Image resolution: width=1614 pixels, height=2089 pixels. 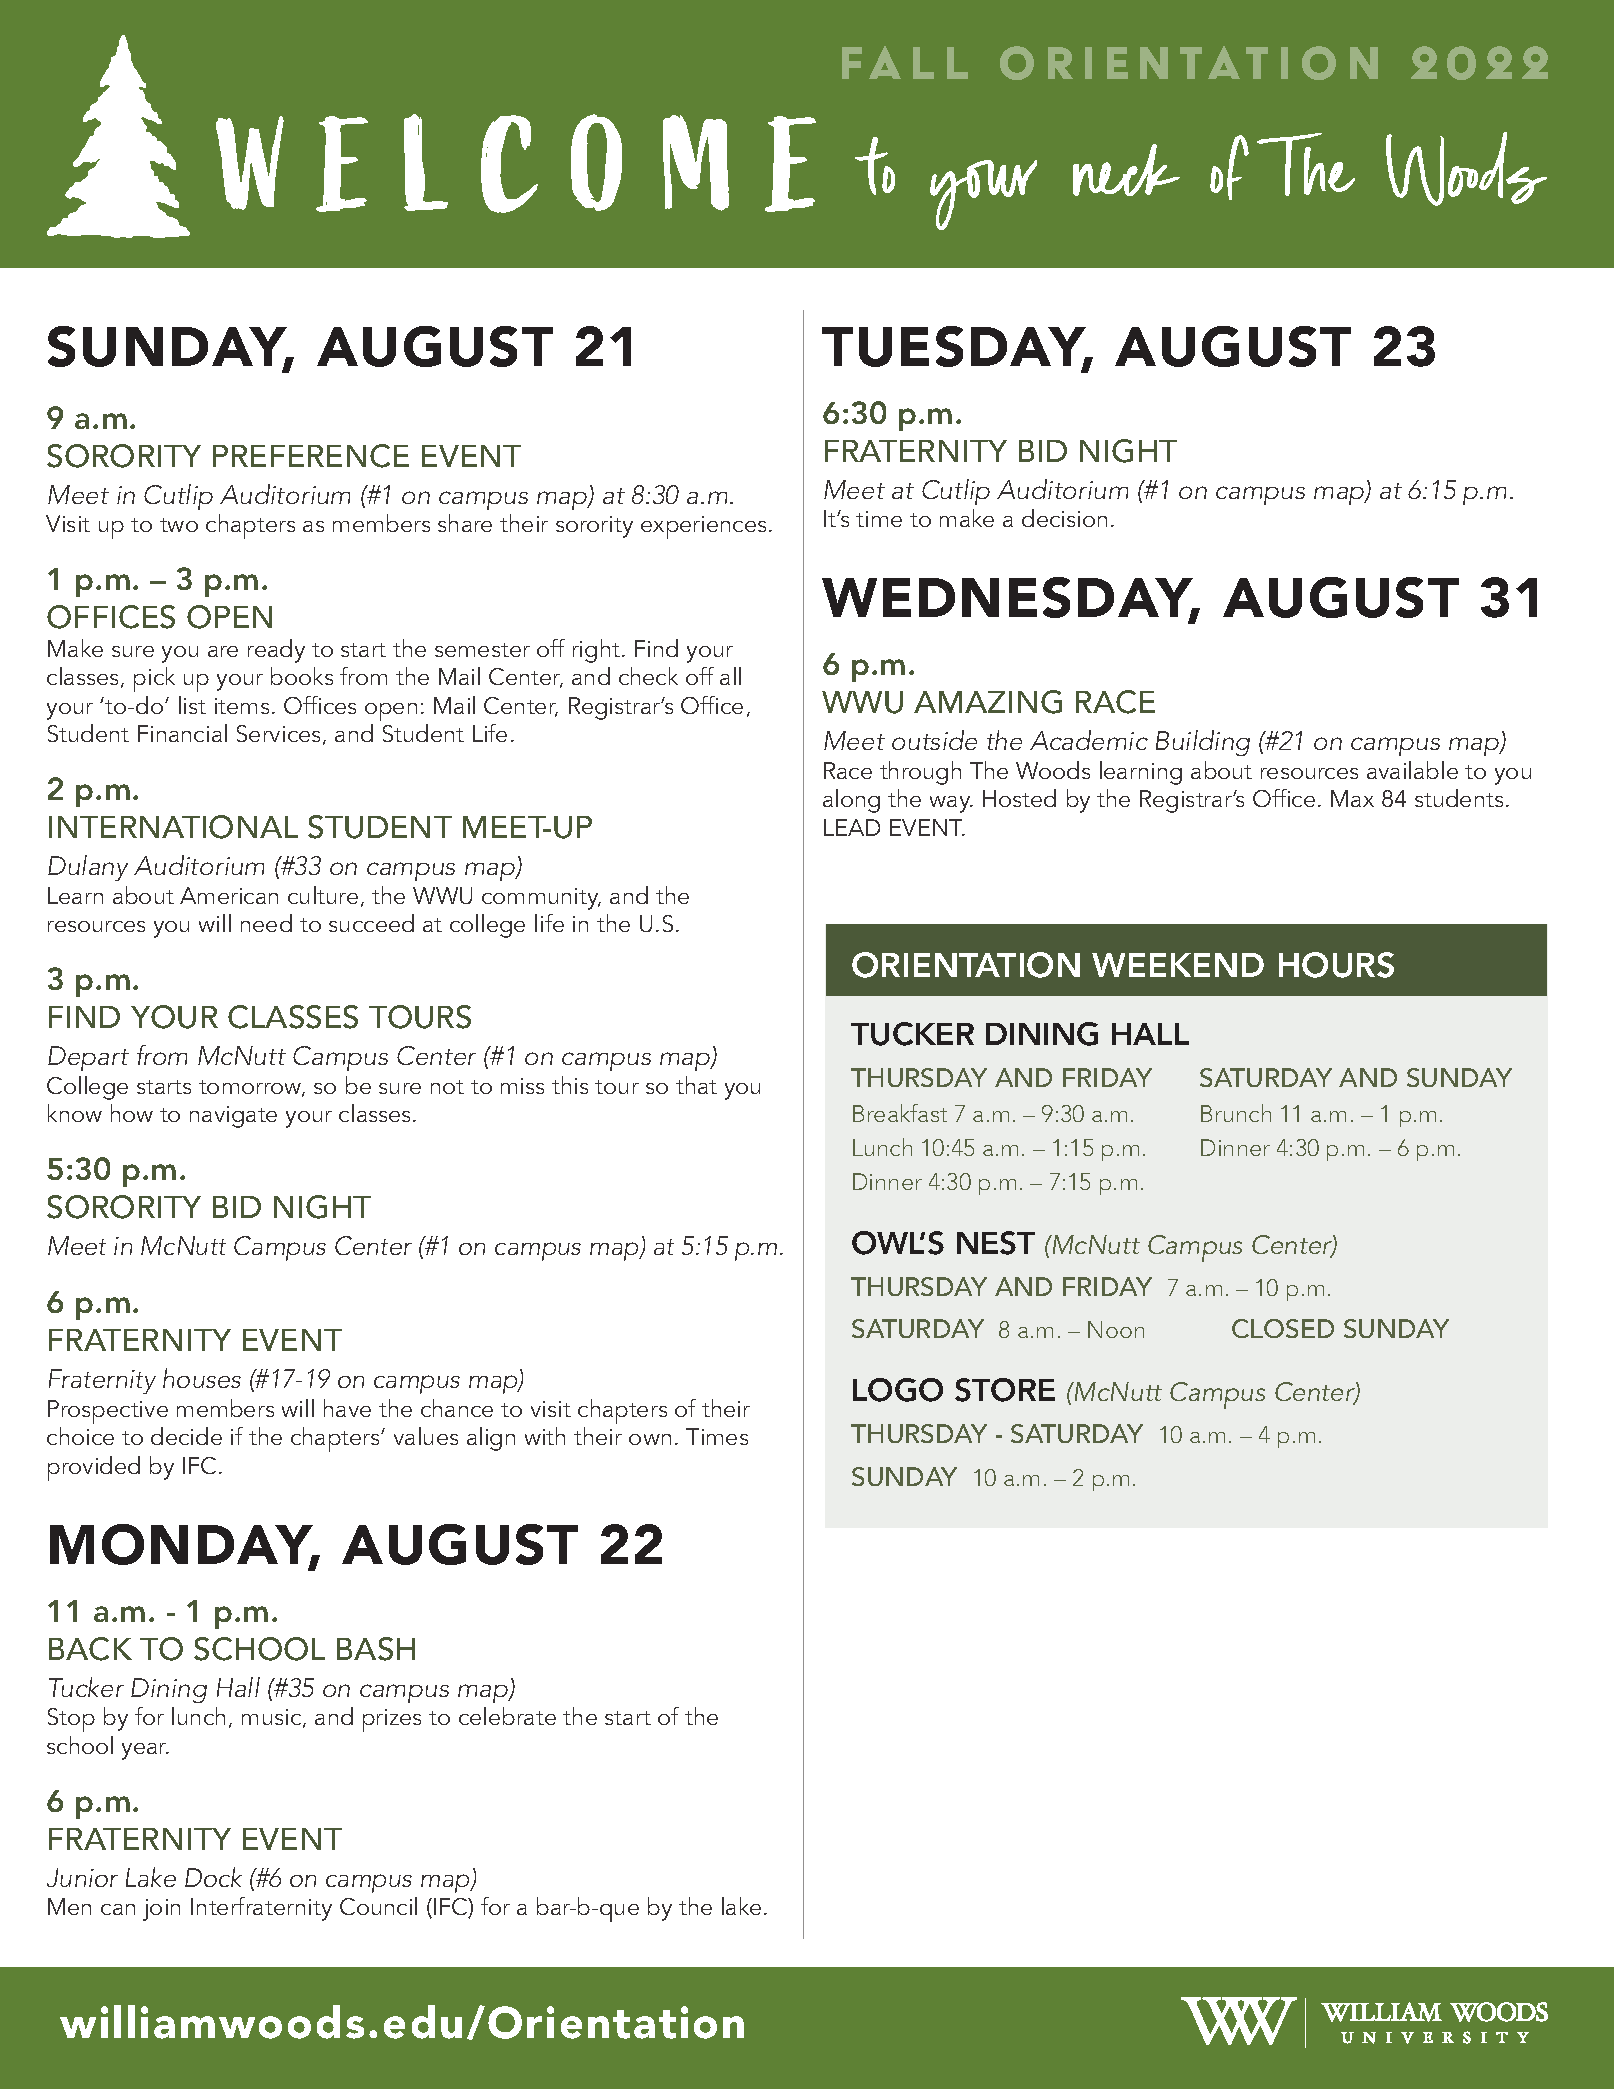 I want to click on decision, so click(x=1064, y=518).
